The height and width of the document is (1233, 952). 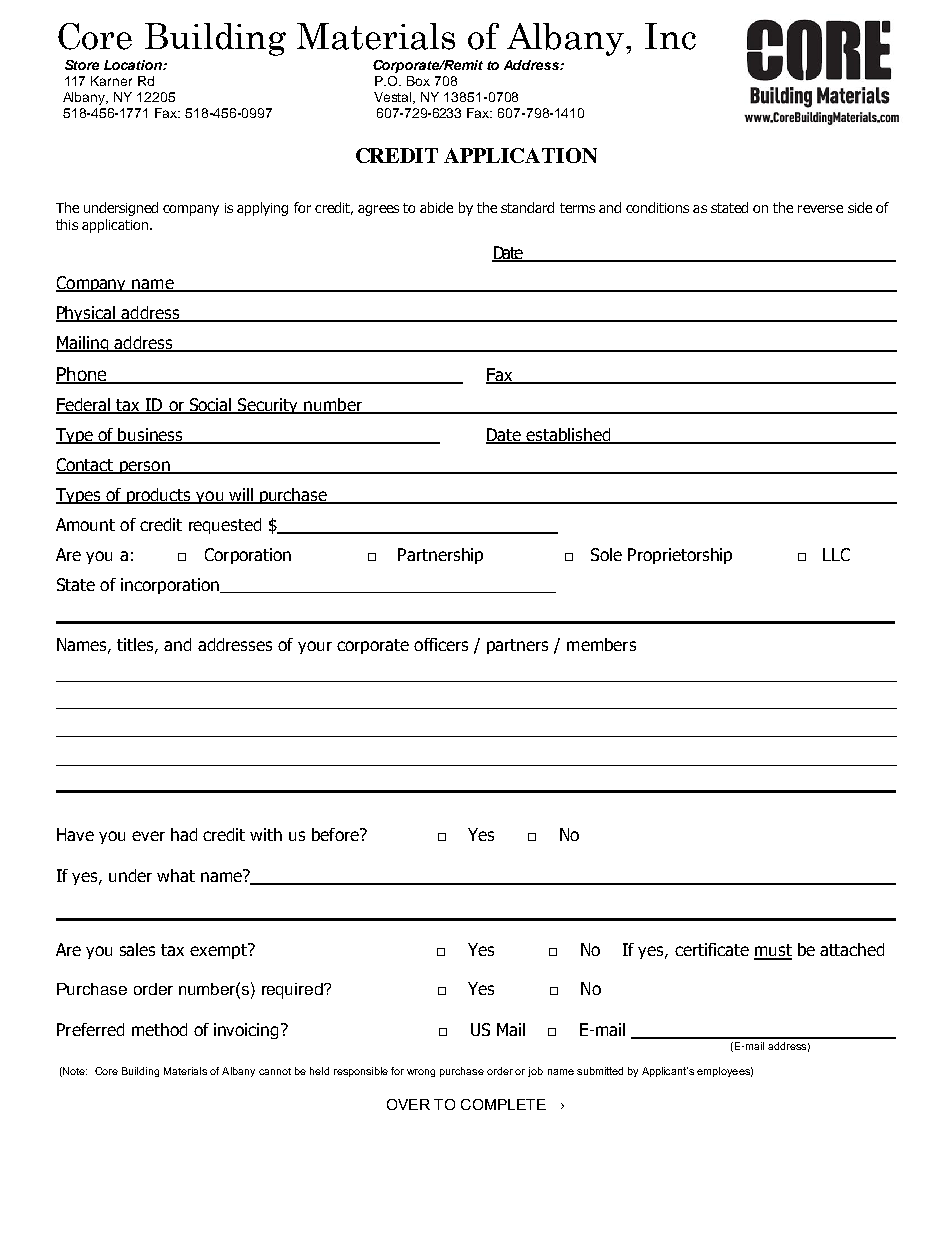 I want to click on requested, so click(x=225, y=526).
